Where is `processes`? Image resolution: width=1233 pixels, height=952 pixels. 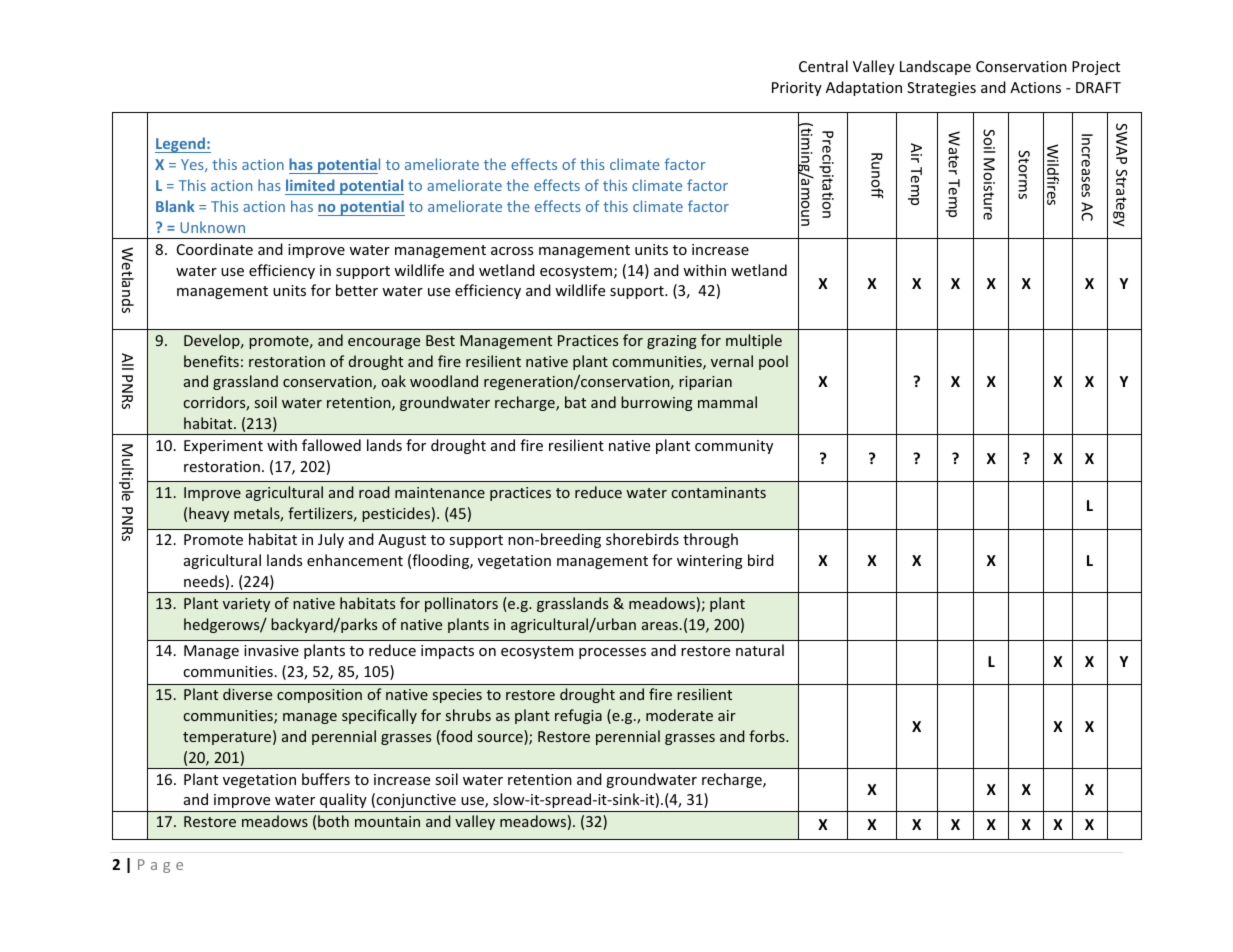
processes is located at coordinates (612, 653).
